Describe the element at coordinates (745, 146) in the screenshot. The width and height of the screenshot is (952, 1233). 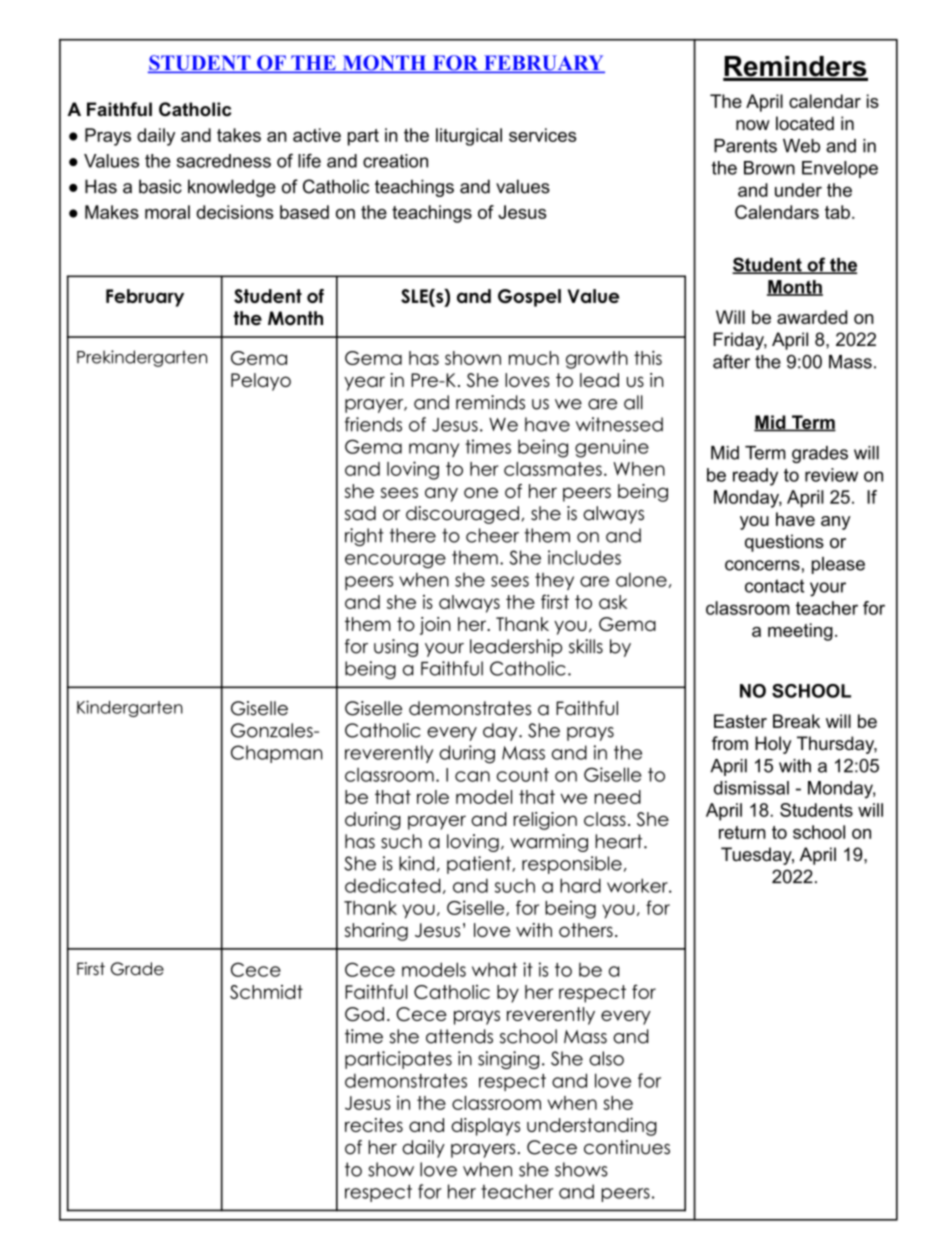
I see `Parents` at that location.
